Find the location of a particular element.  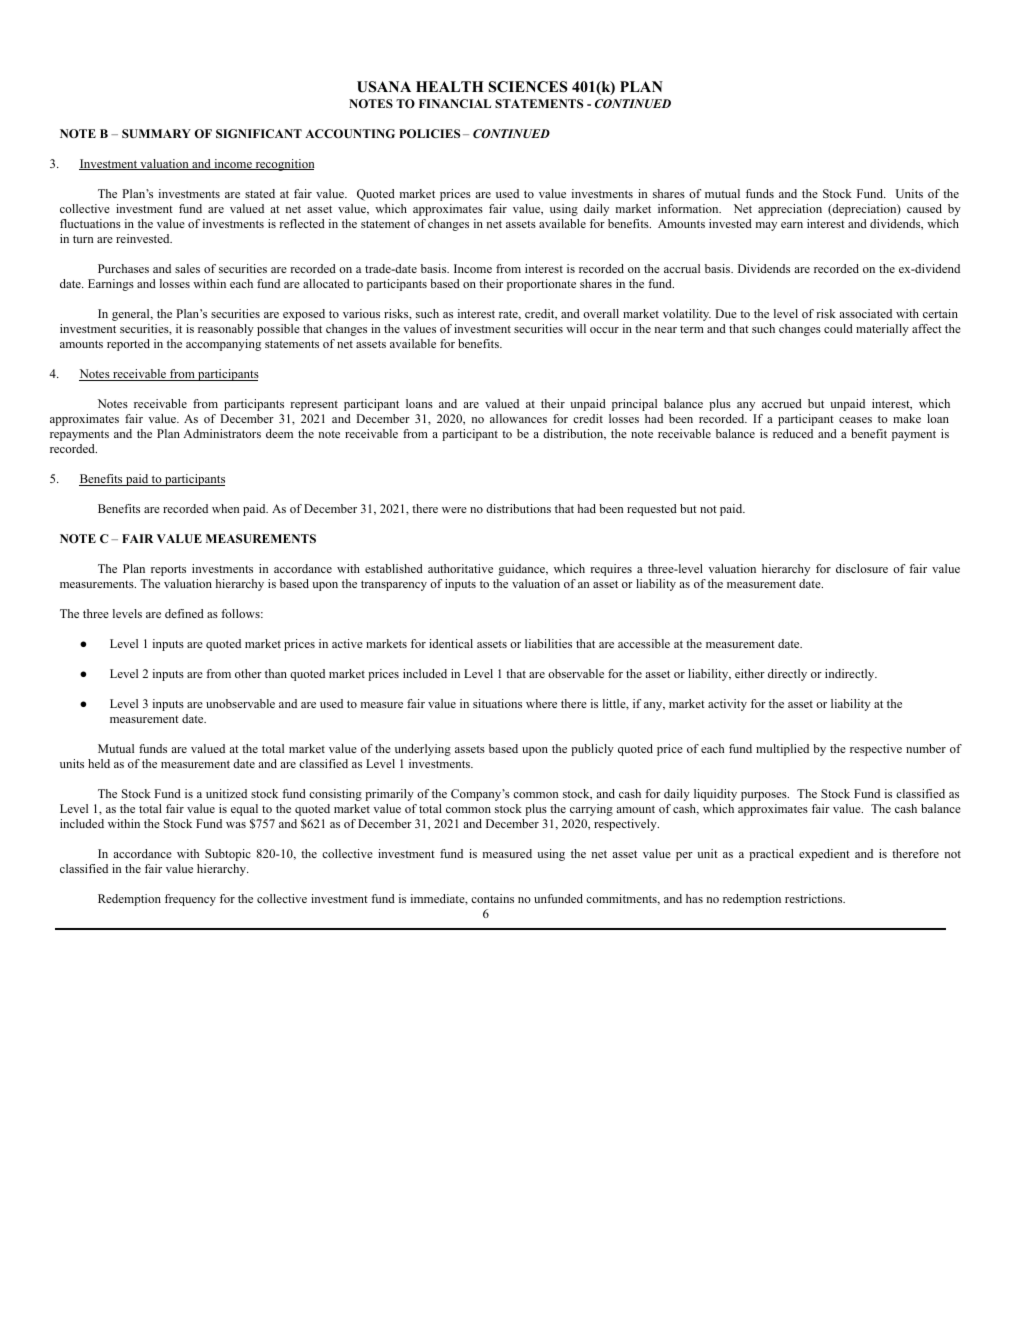

were is located at coordinates (454, 510).
